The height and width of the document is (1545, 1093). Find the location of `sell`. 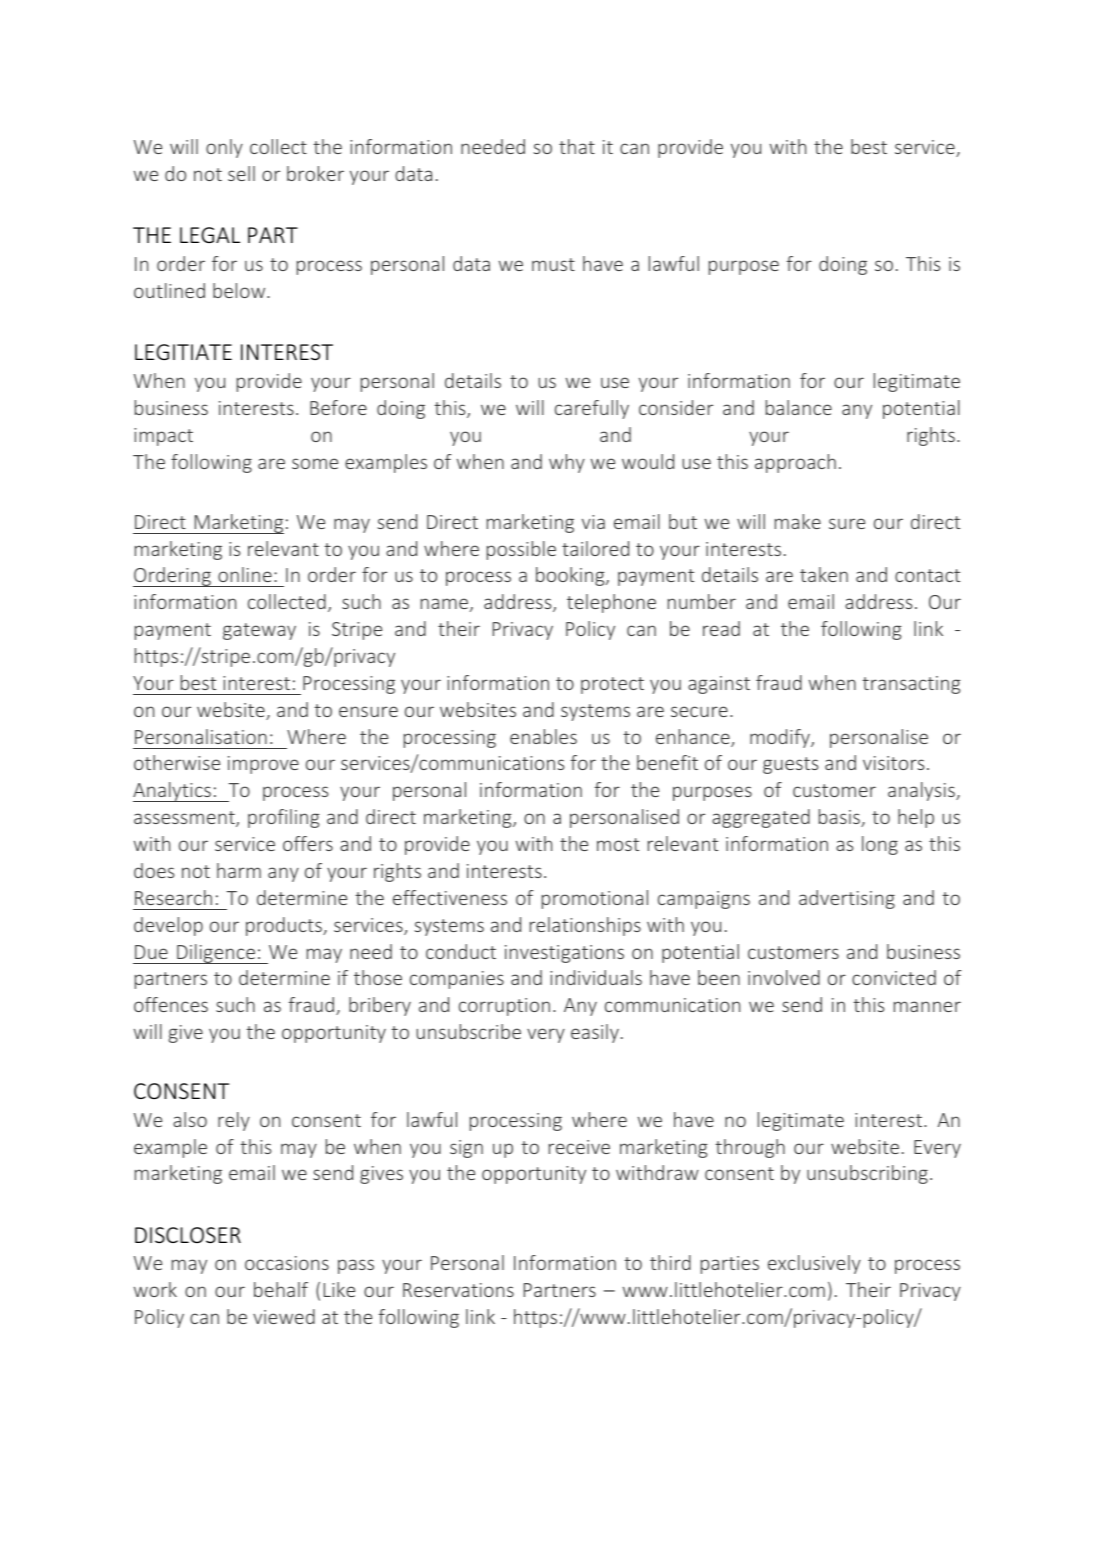

sell is located at coordinates (241, 173).
